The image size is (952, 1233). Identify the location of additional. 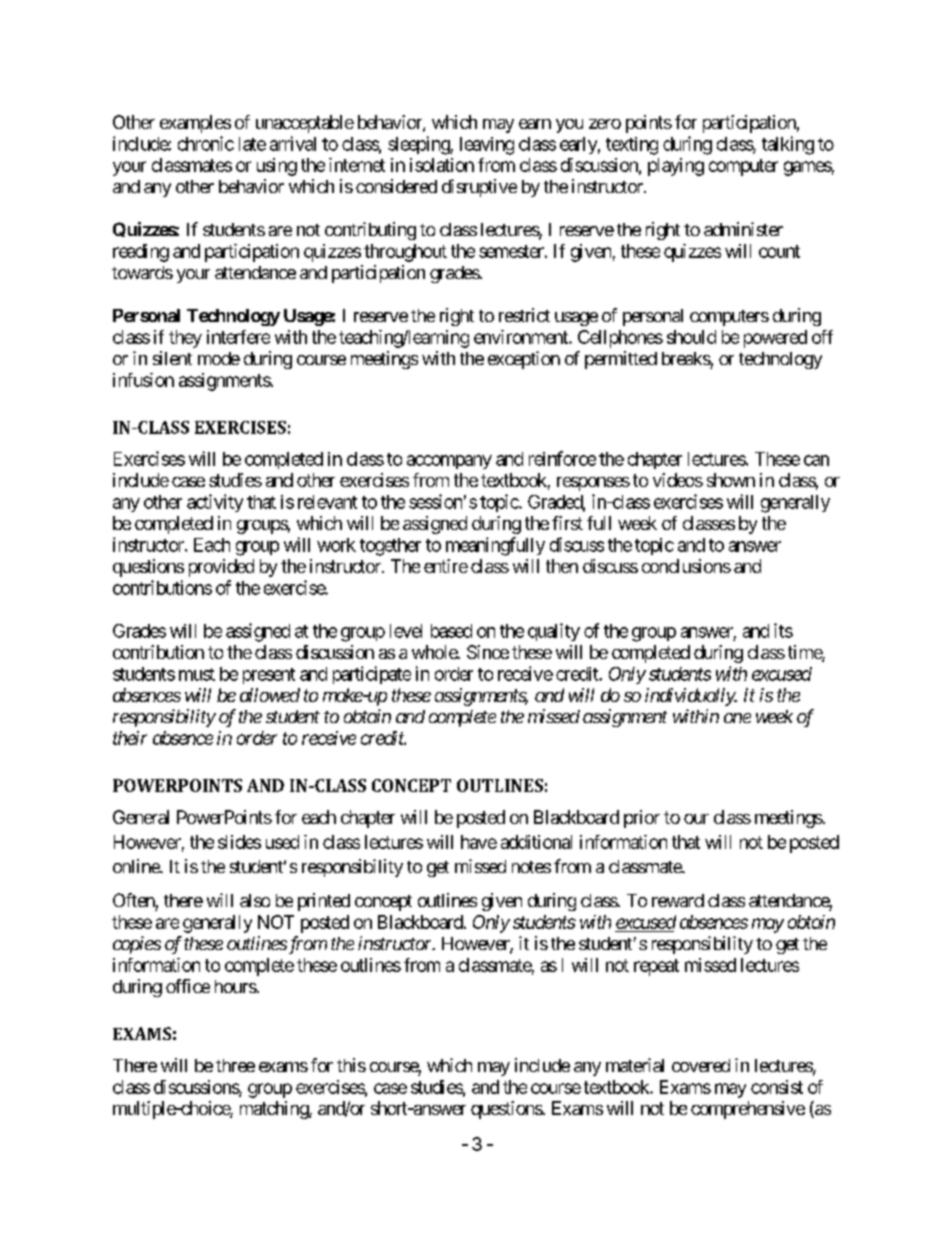
(536, 842).
